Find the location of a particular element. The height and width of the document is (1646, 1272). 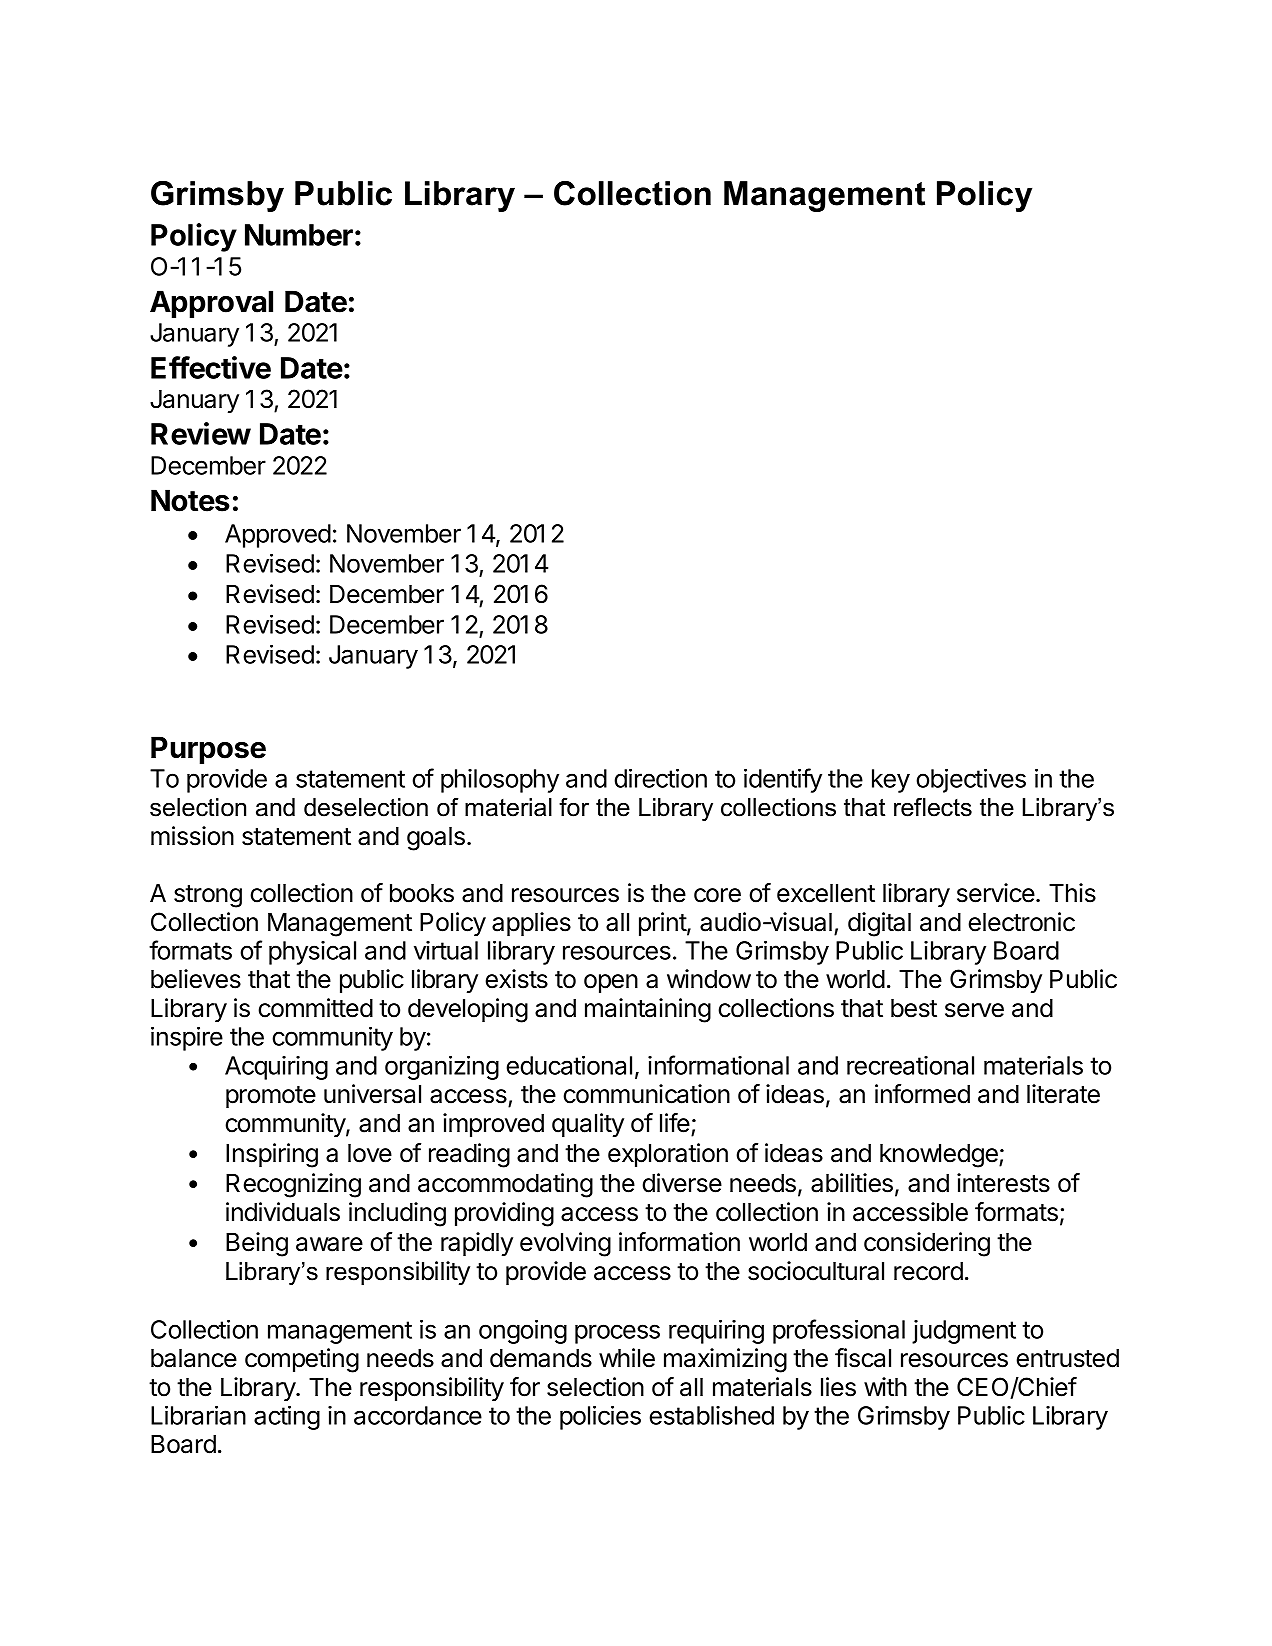

direction is located at coordinates (660, 778).
